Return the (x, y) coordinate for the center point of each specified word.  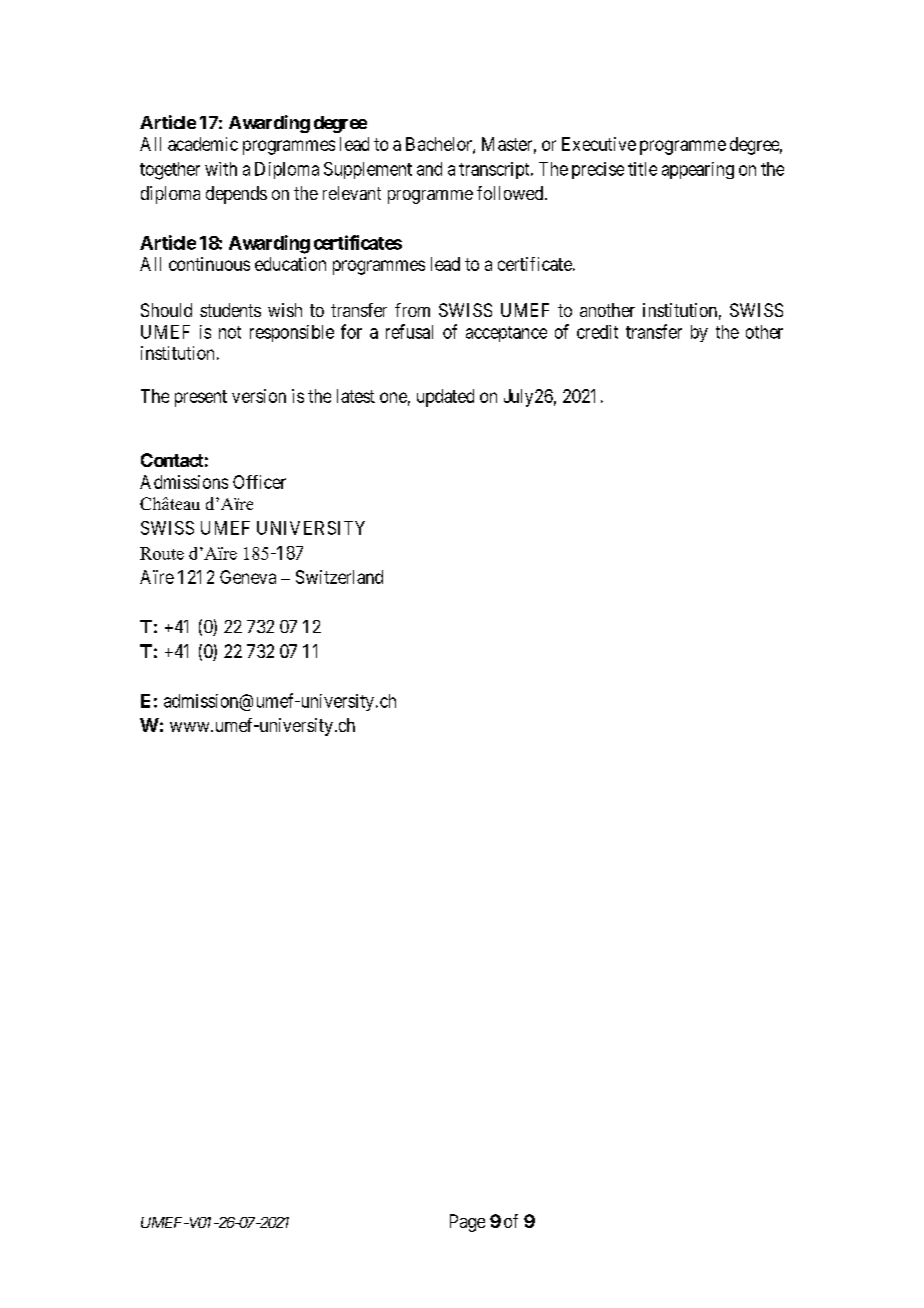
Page (467, 1223)
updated (445, 398)
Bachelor (440, 145)
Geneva (248, 577)
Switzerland (339, 577)
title (642, 169)
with (221, 169)
